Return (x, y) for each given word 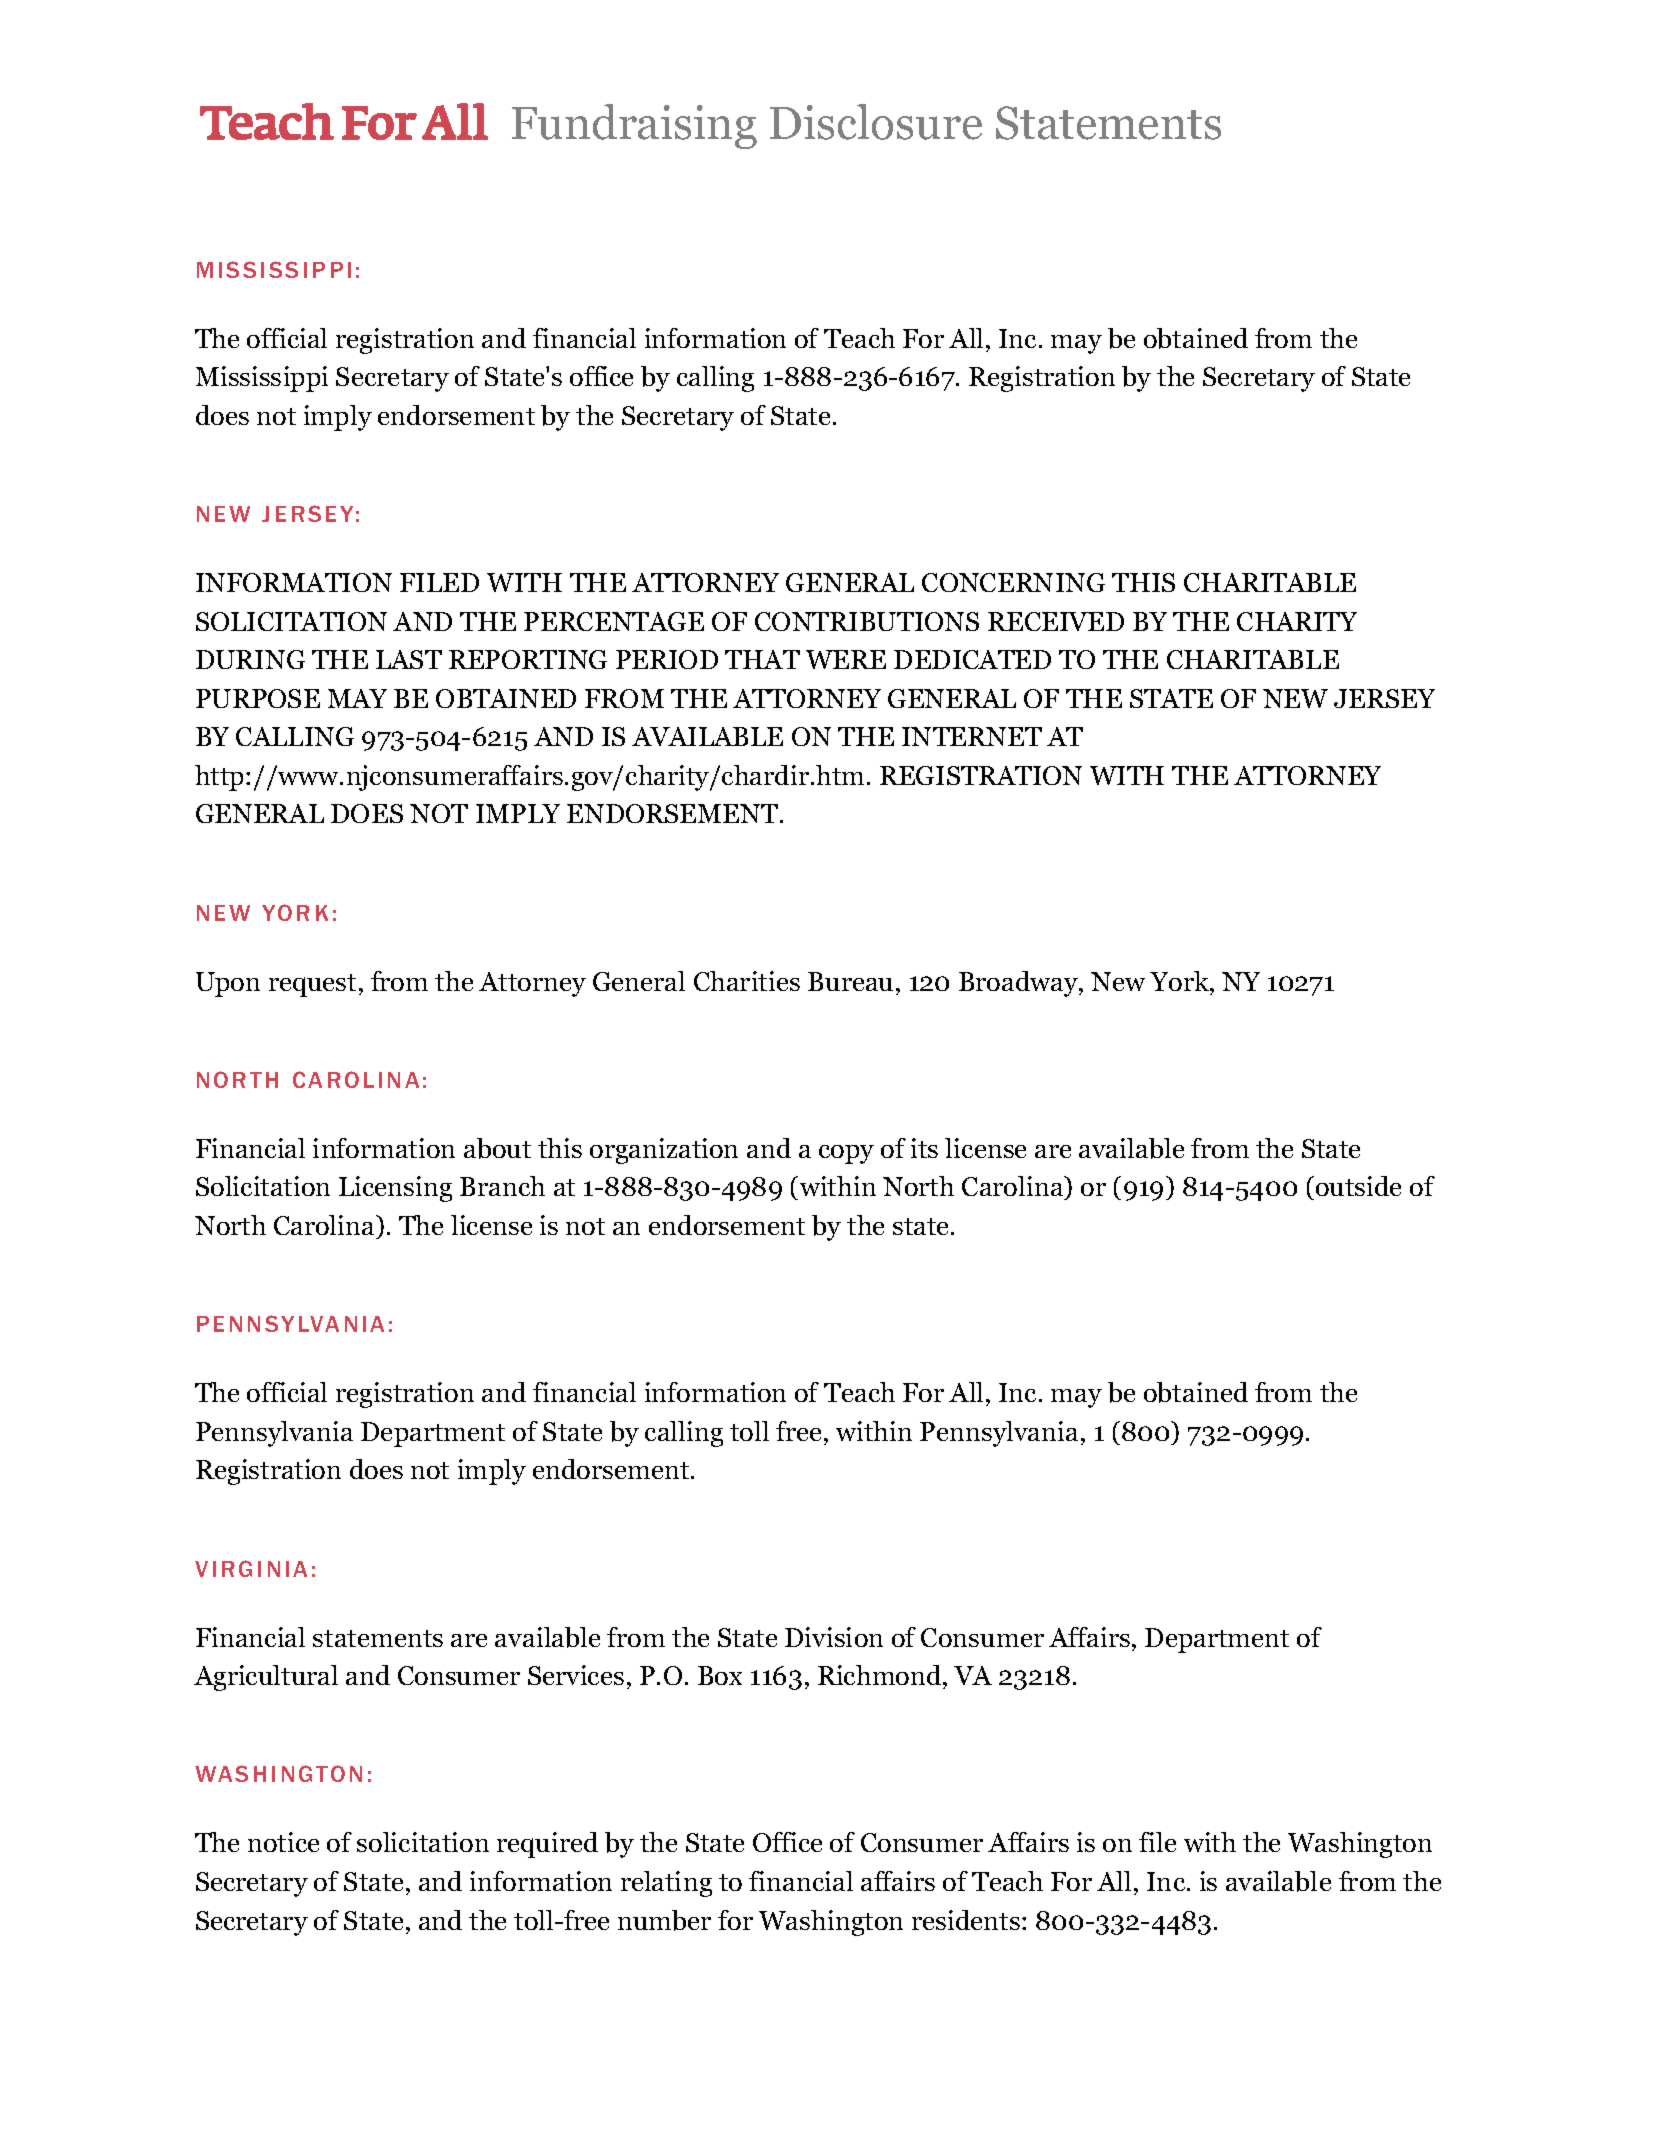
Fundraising (634, 126)
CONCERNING (1013, 582)
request (312, 985)
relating (666, 1884)
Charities (747, 981)
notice (283, 1842)
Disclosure (876, 122)
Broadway (1019, 984)
